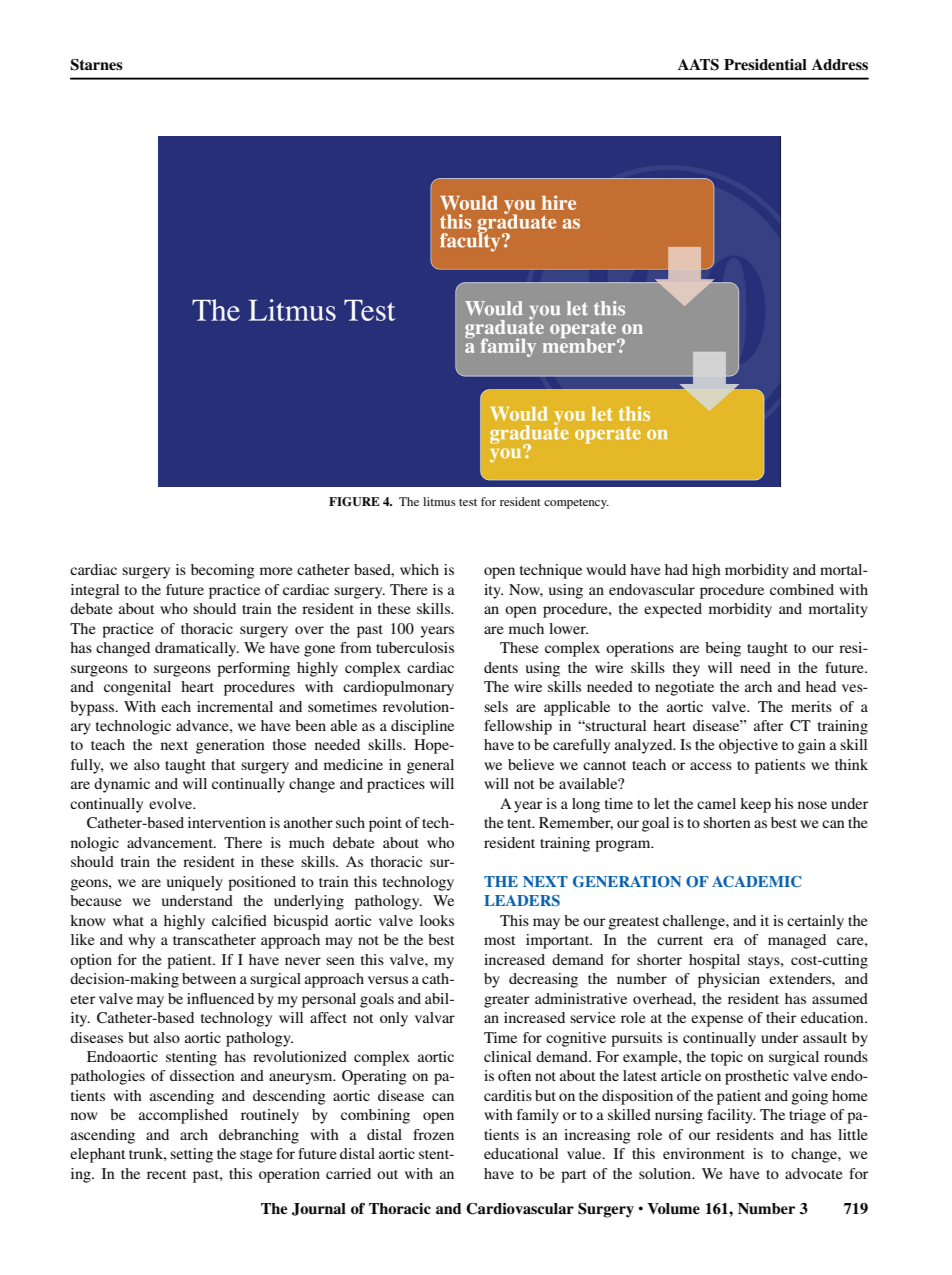 The image size is (952, 1275). What do you see at coordinates (840, 64) in the page?
I see `Address` at bounding box center [840, 64].
